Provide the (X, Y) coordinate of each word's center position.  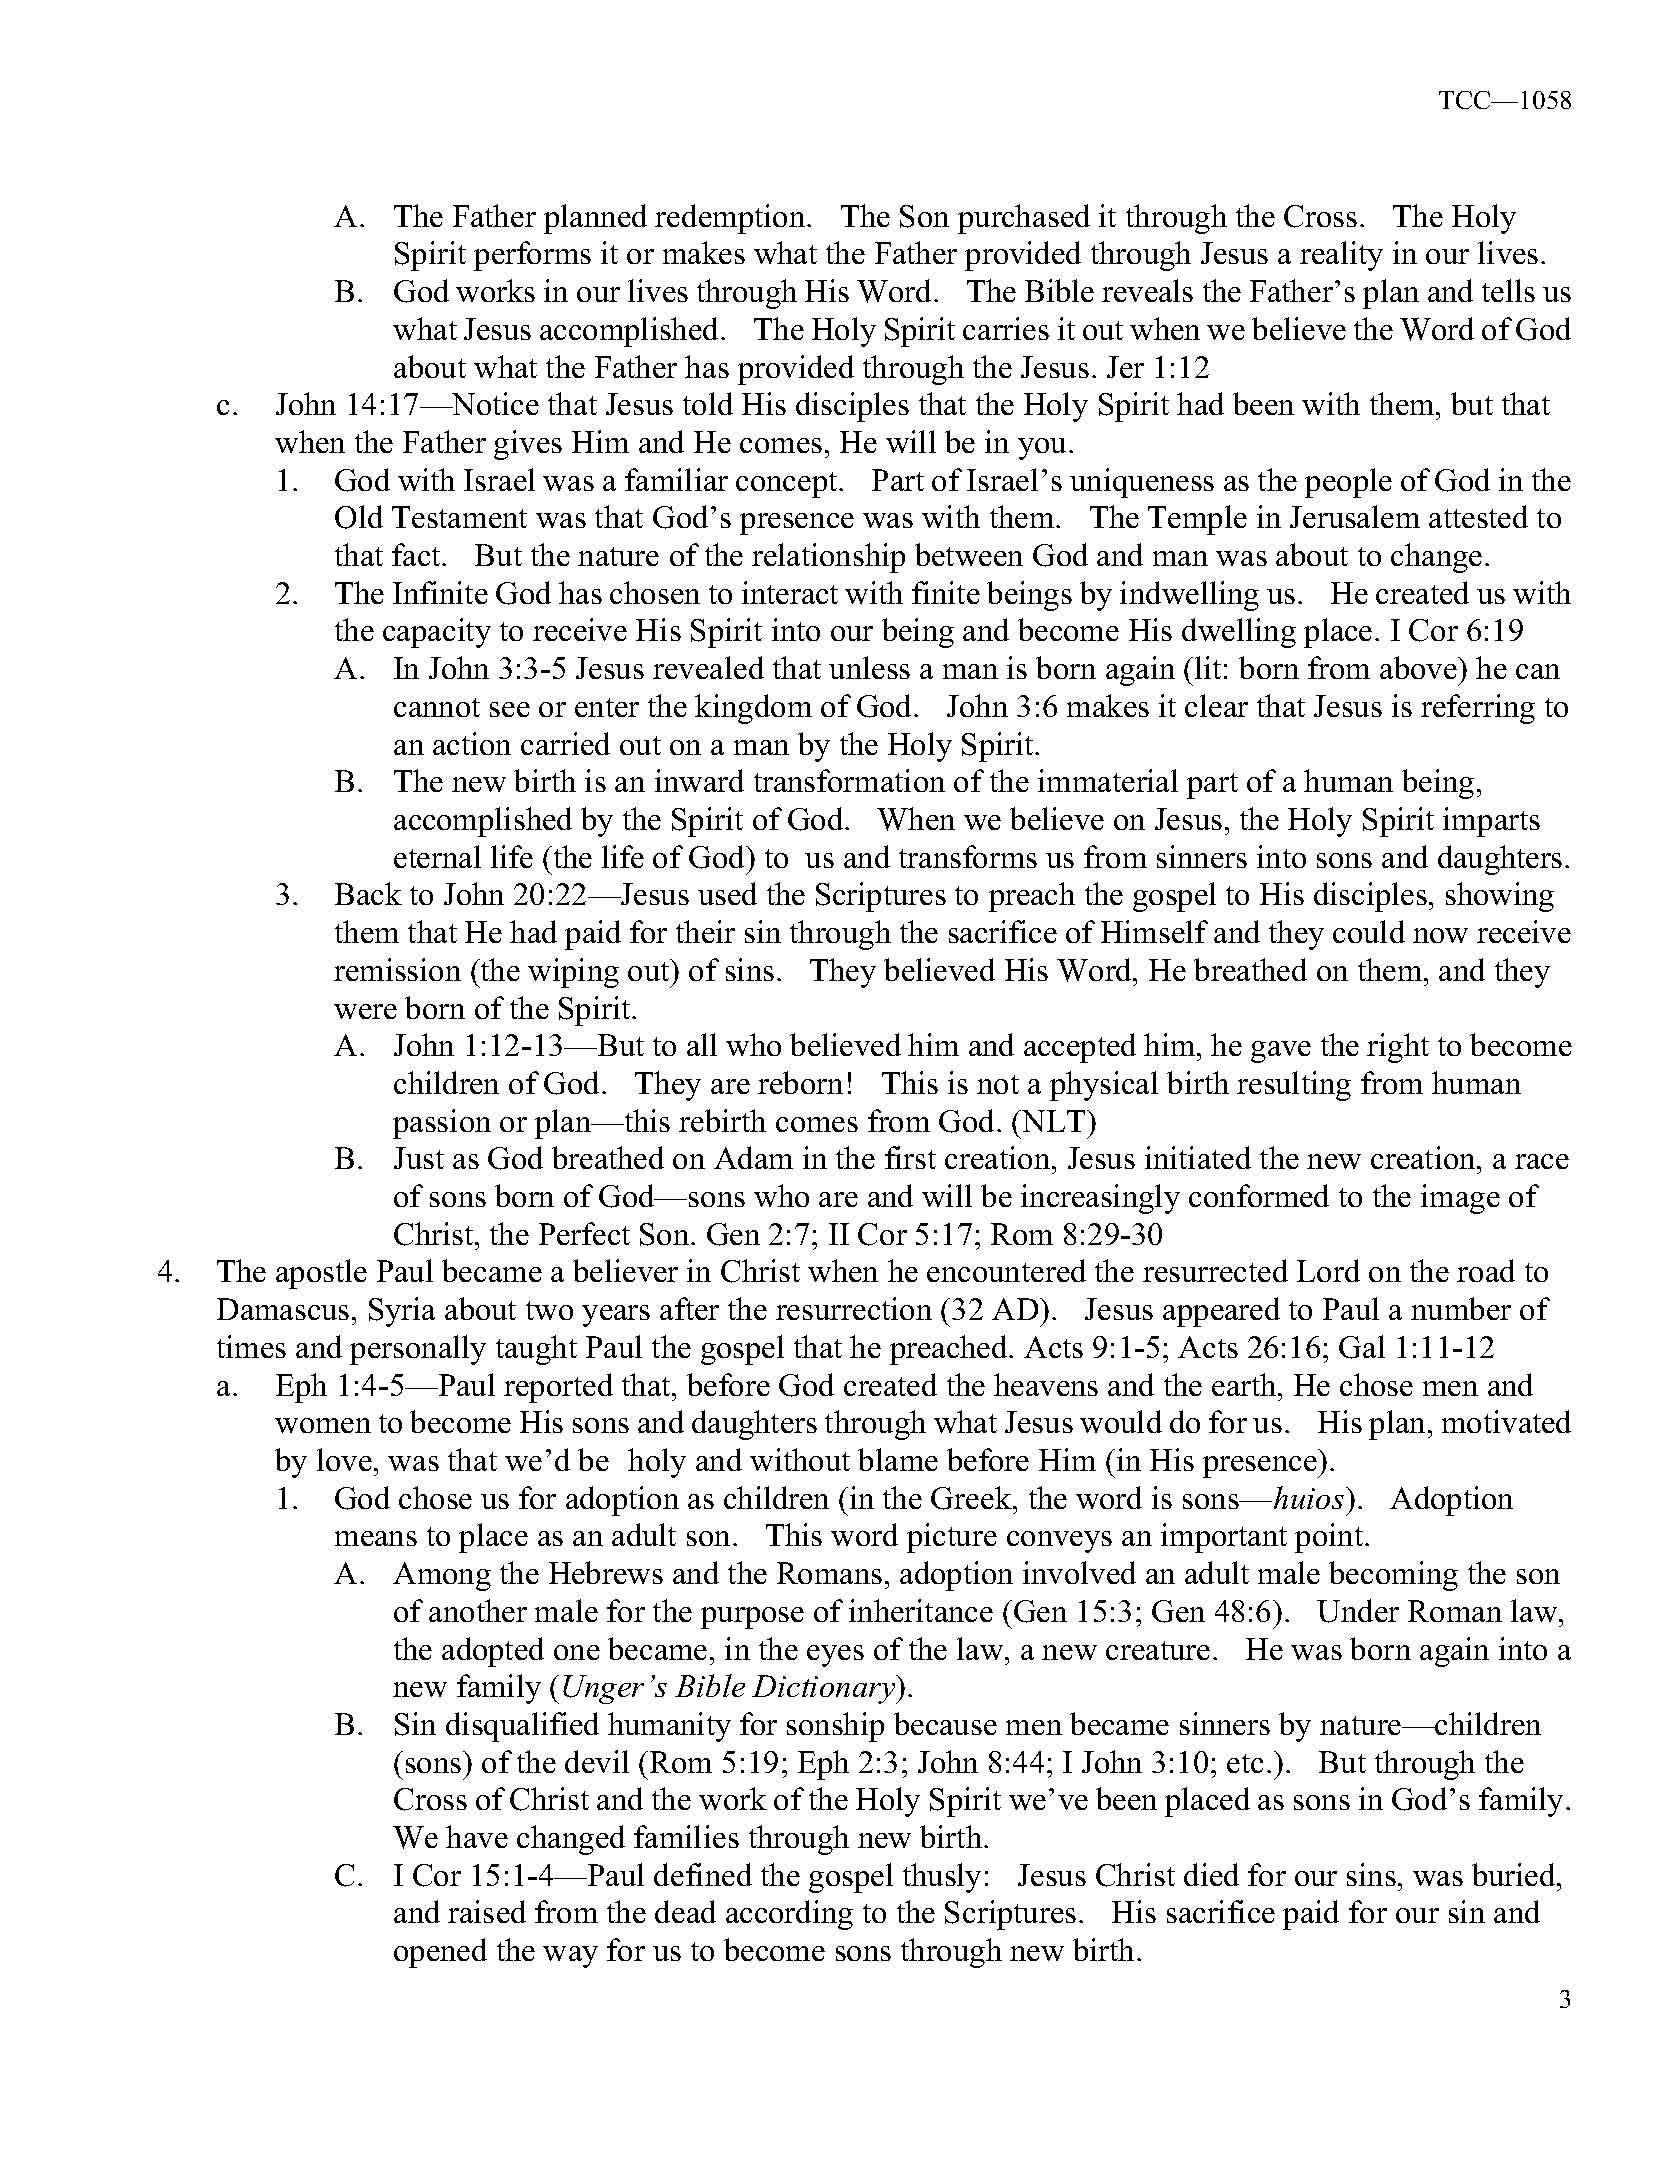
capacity (437, 633)
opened (440, 1953)
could (1369, 931)
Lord (1328, 1270)
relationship (828, 558)
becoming (1393, 1576)
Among (442, 1576)
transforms (968, 856)
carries (1006, 328)
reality (1341, 256)
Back (368, 893)
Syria (402, 1312)
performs (532, 256)
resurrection (854, 1308)
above (1419, 667)
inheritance (921, 1610)
